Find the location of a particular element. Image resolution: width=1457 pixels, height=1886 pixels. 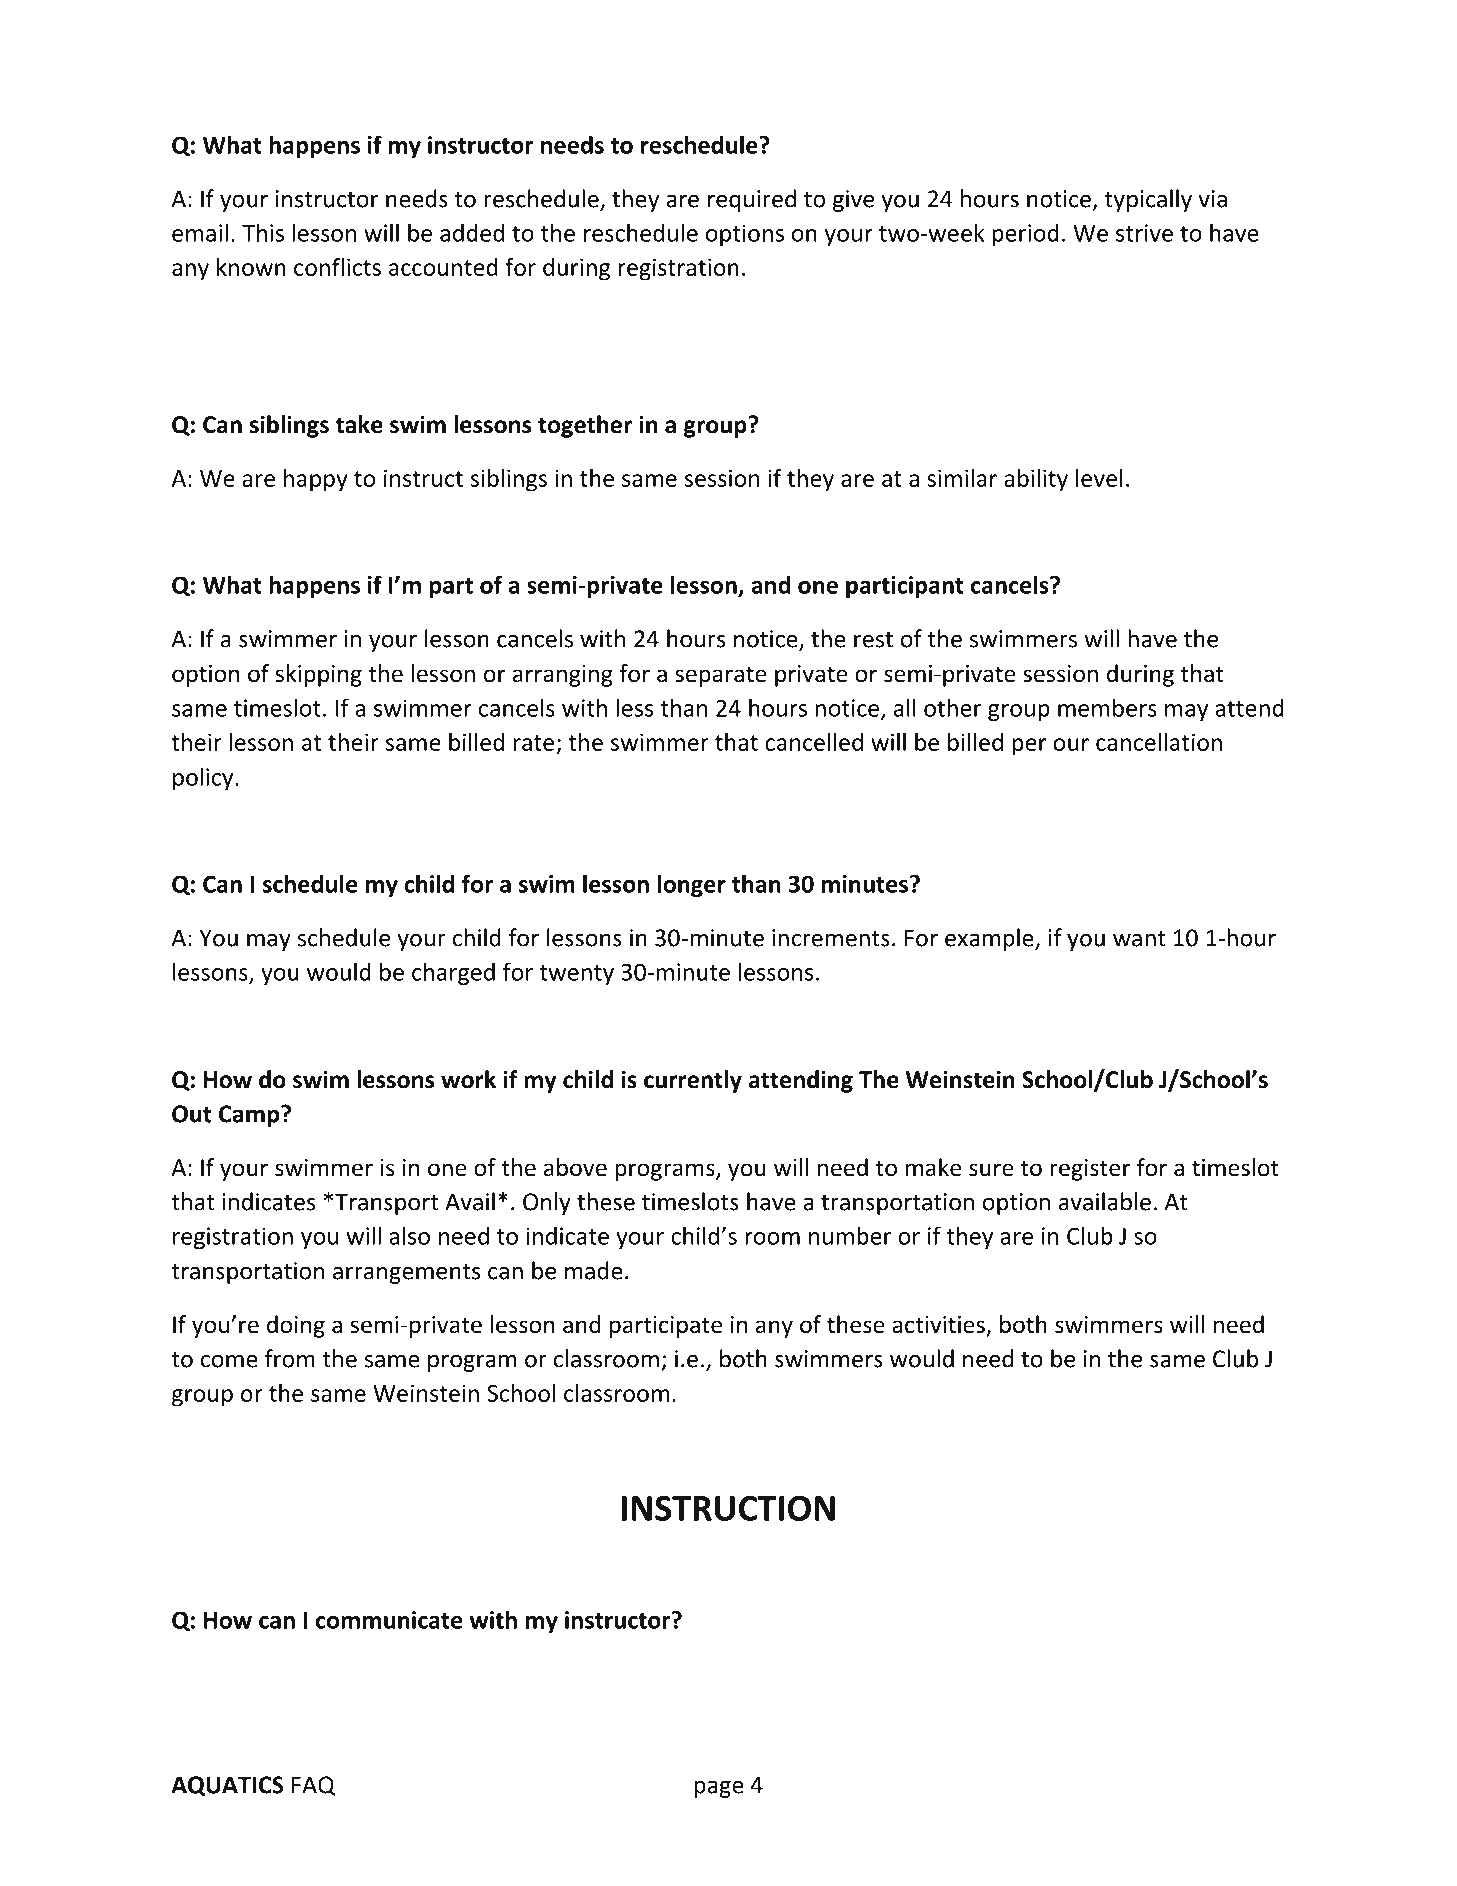

required is located at coordinates (752, 200).
